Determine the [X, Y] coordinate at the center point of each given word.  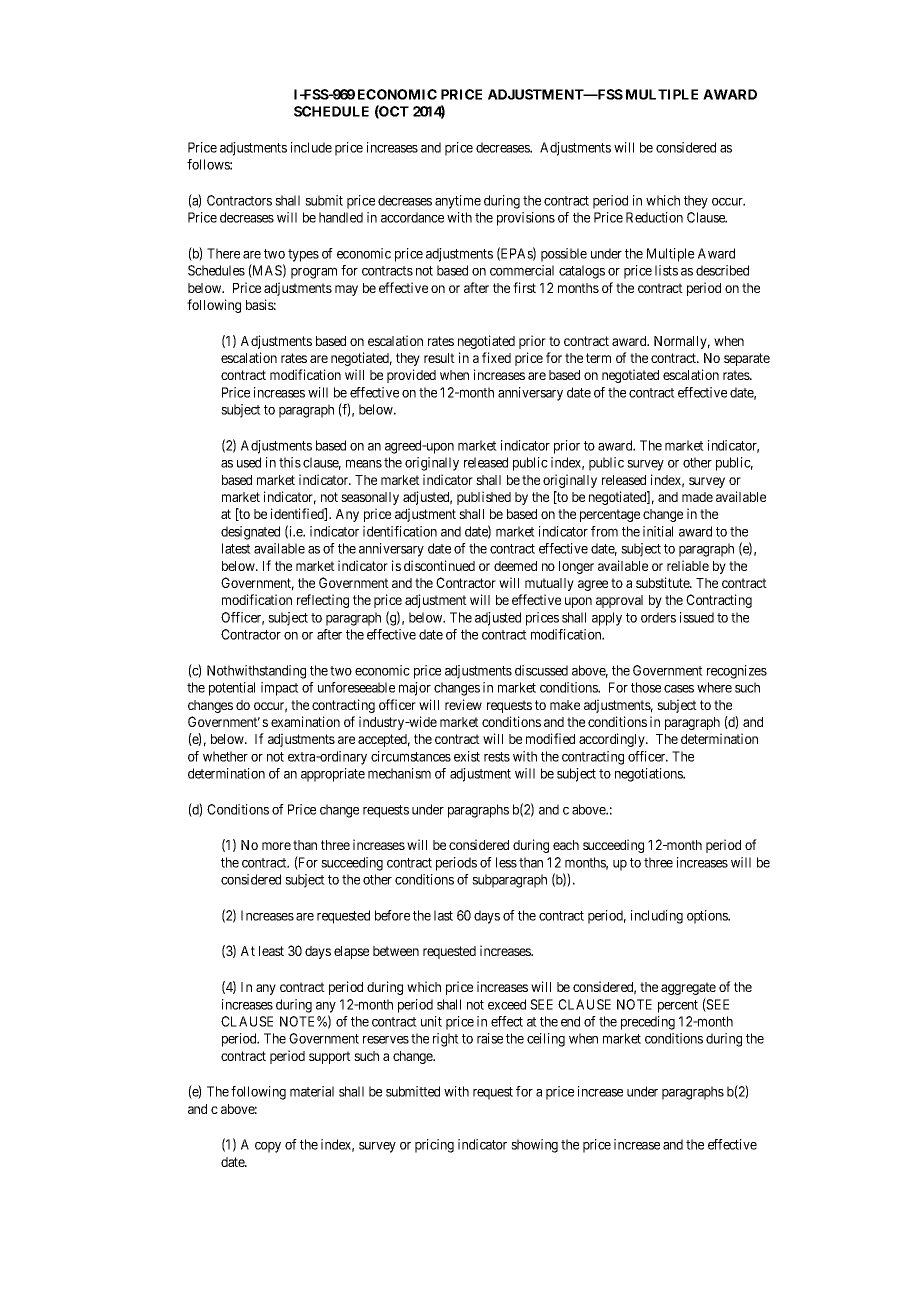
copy [268, 1147]
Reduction [654, 217]
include [311, 147]
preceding [648, 1023]
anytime [458, 202]
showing [534, 1146]
